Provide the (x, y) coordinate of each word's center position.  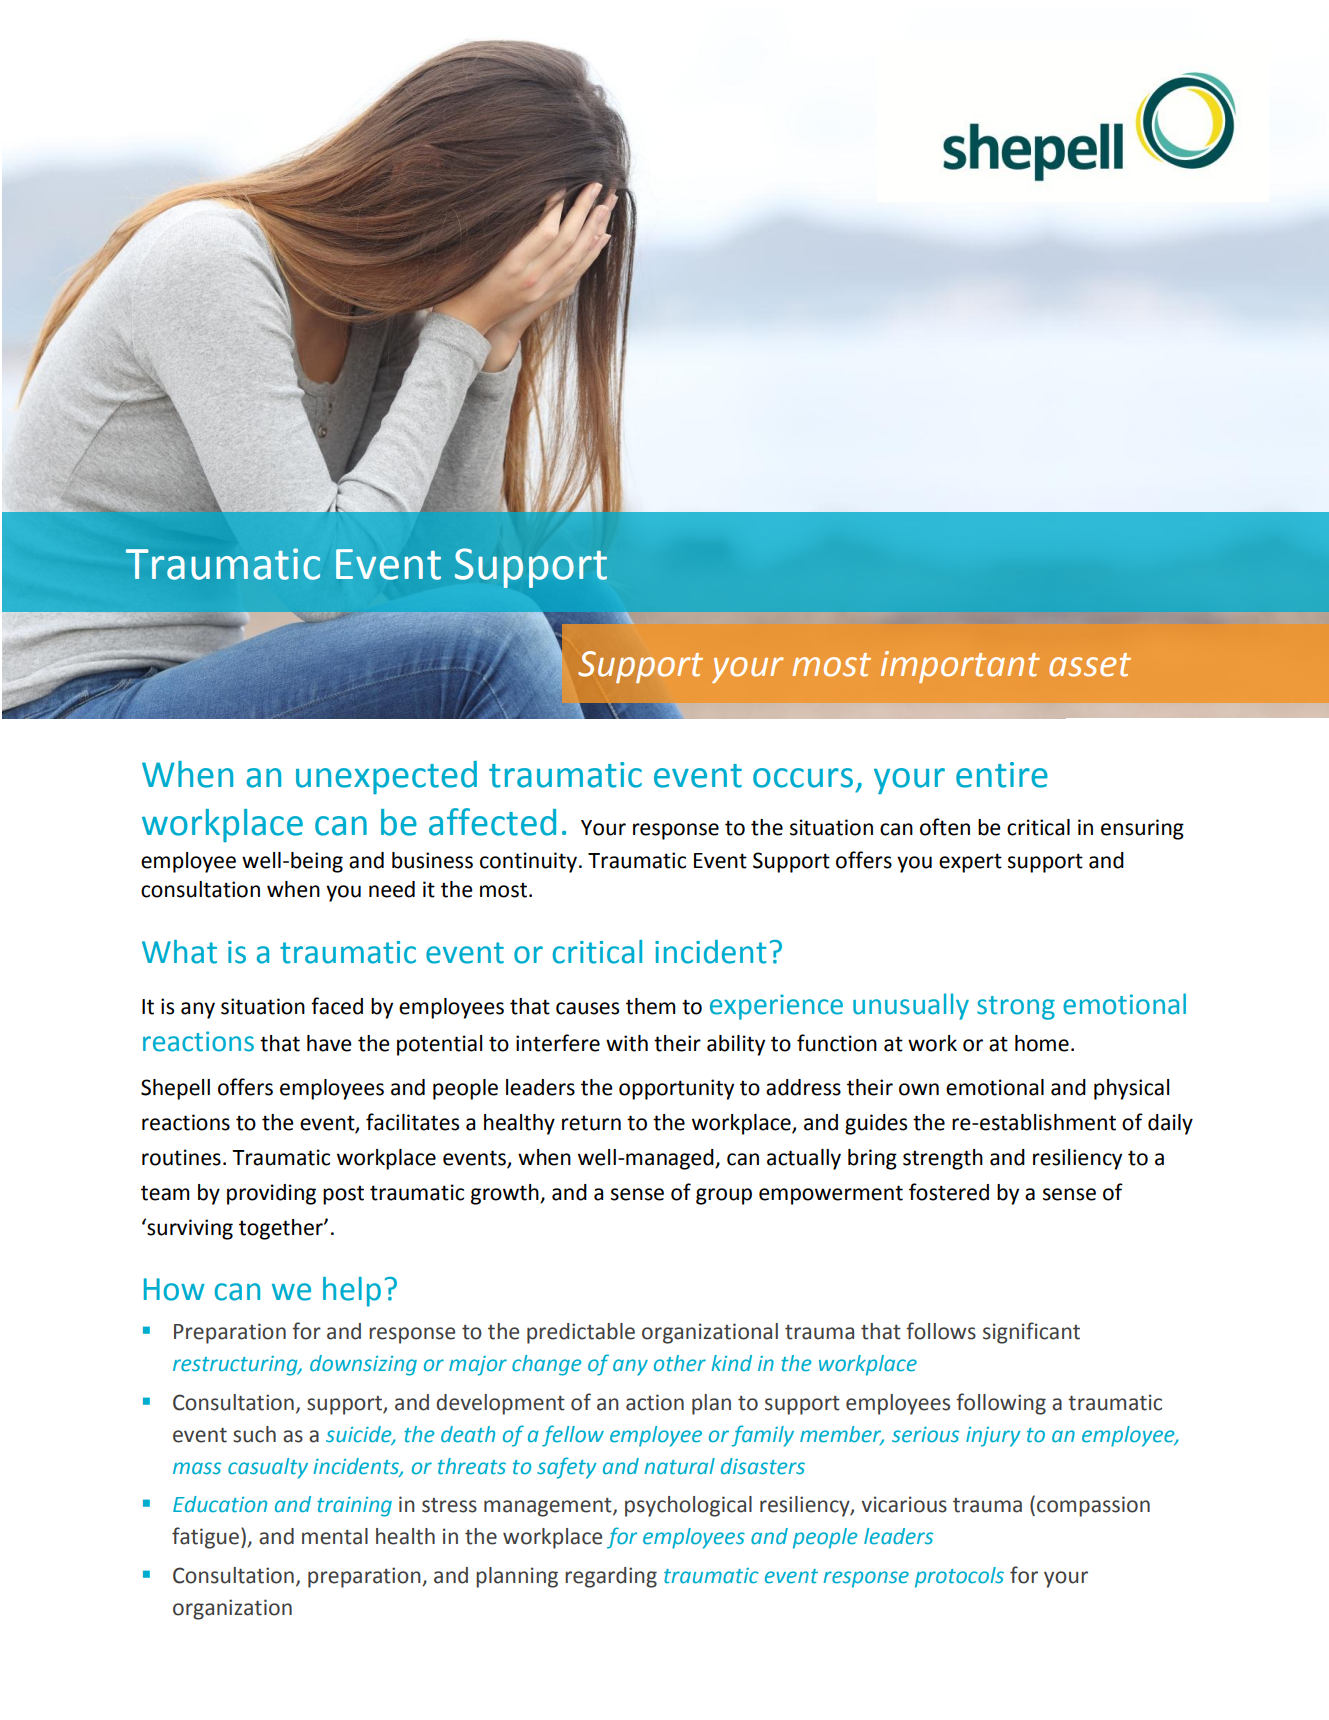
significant (1031, 1333)
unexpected (386, 777)
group (724, 1196)
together (282, 1229)
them (651, 1006)
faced (337, 1006)
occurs (803, 778)
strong (1016, 1008)
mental (335, 1536)
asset (1090, 665)
